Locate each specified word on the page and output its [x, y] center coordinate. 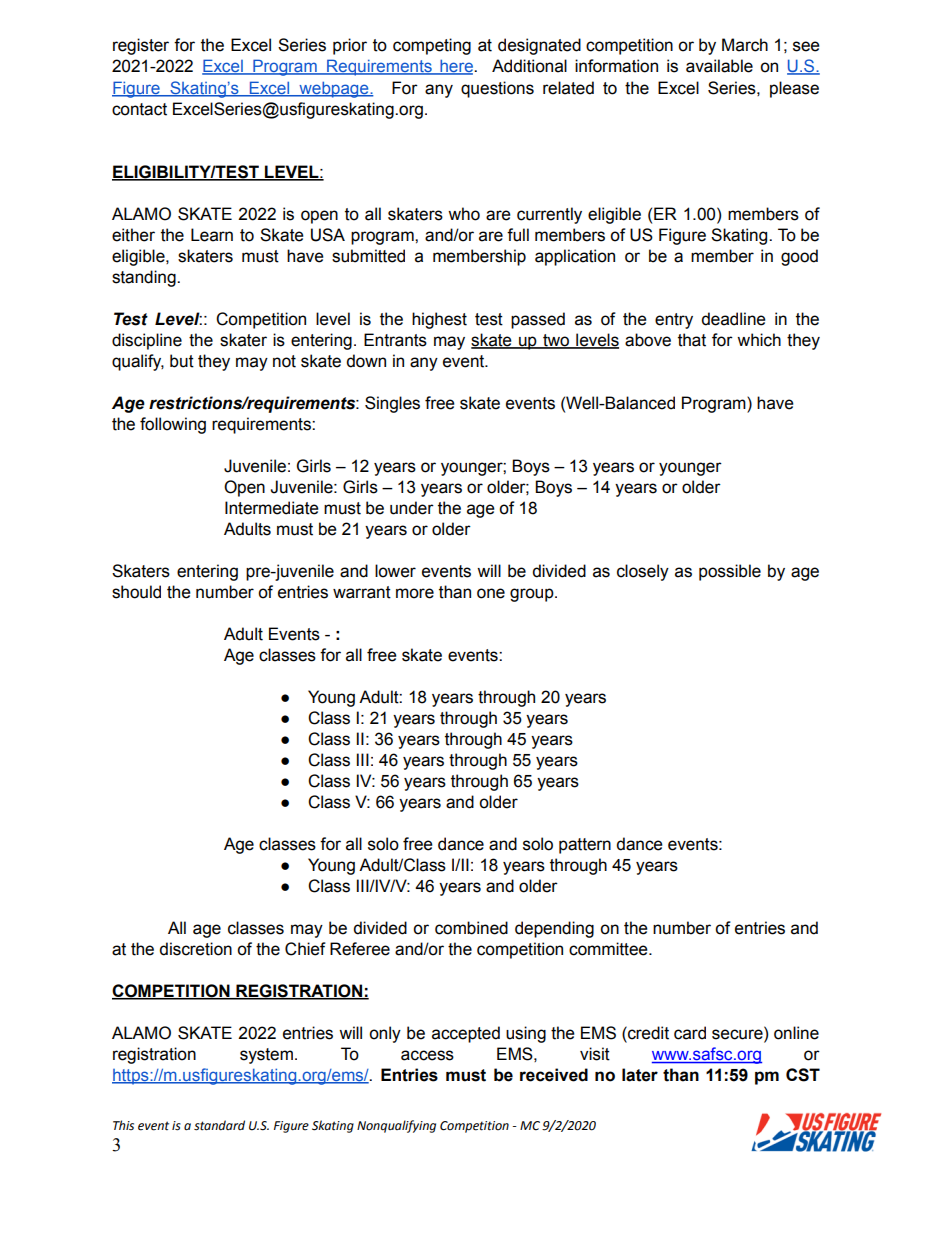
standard [219, 1125]
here [456, 67]
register [141, 46]
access [427, 1055]
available [719, 66]
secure [738, 1035]
